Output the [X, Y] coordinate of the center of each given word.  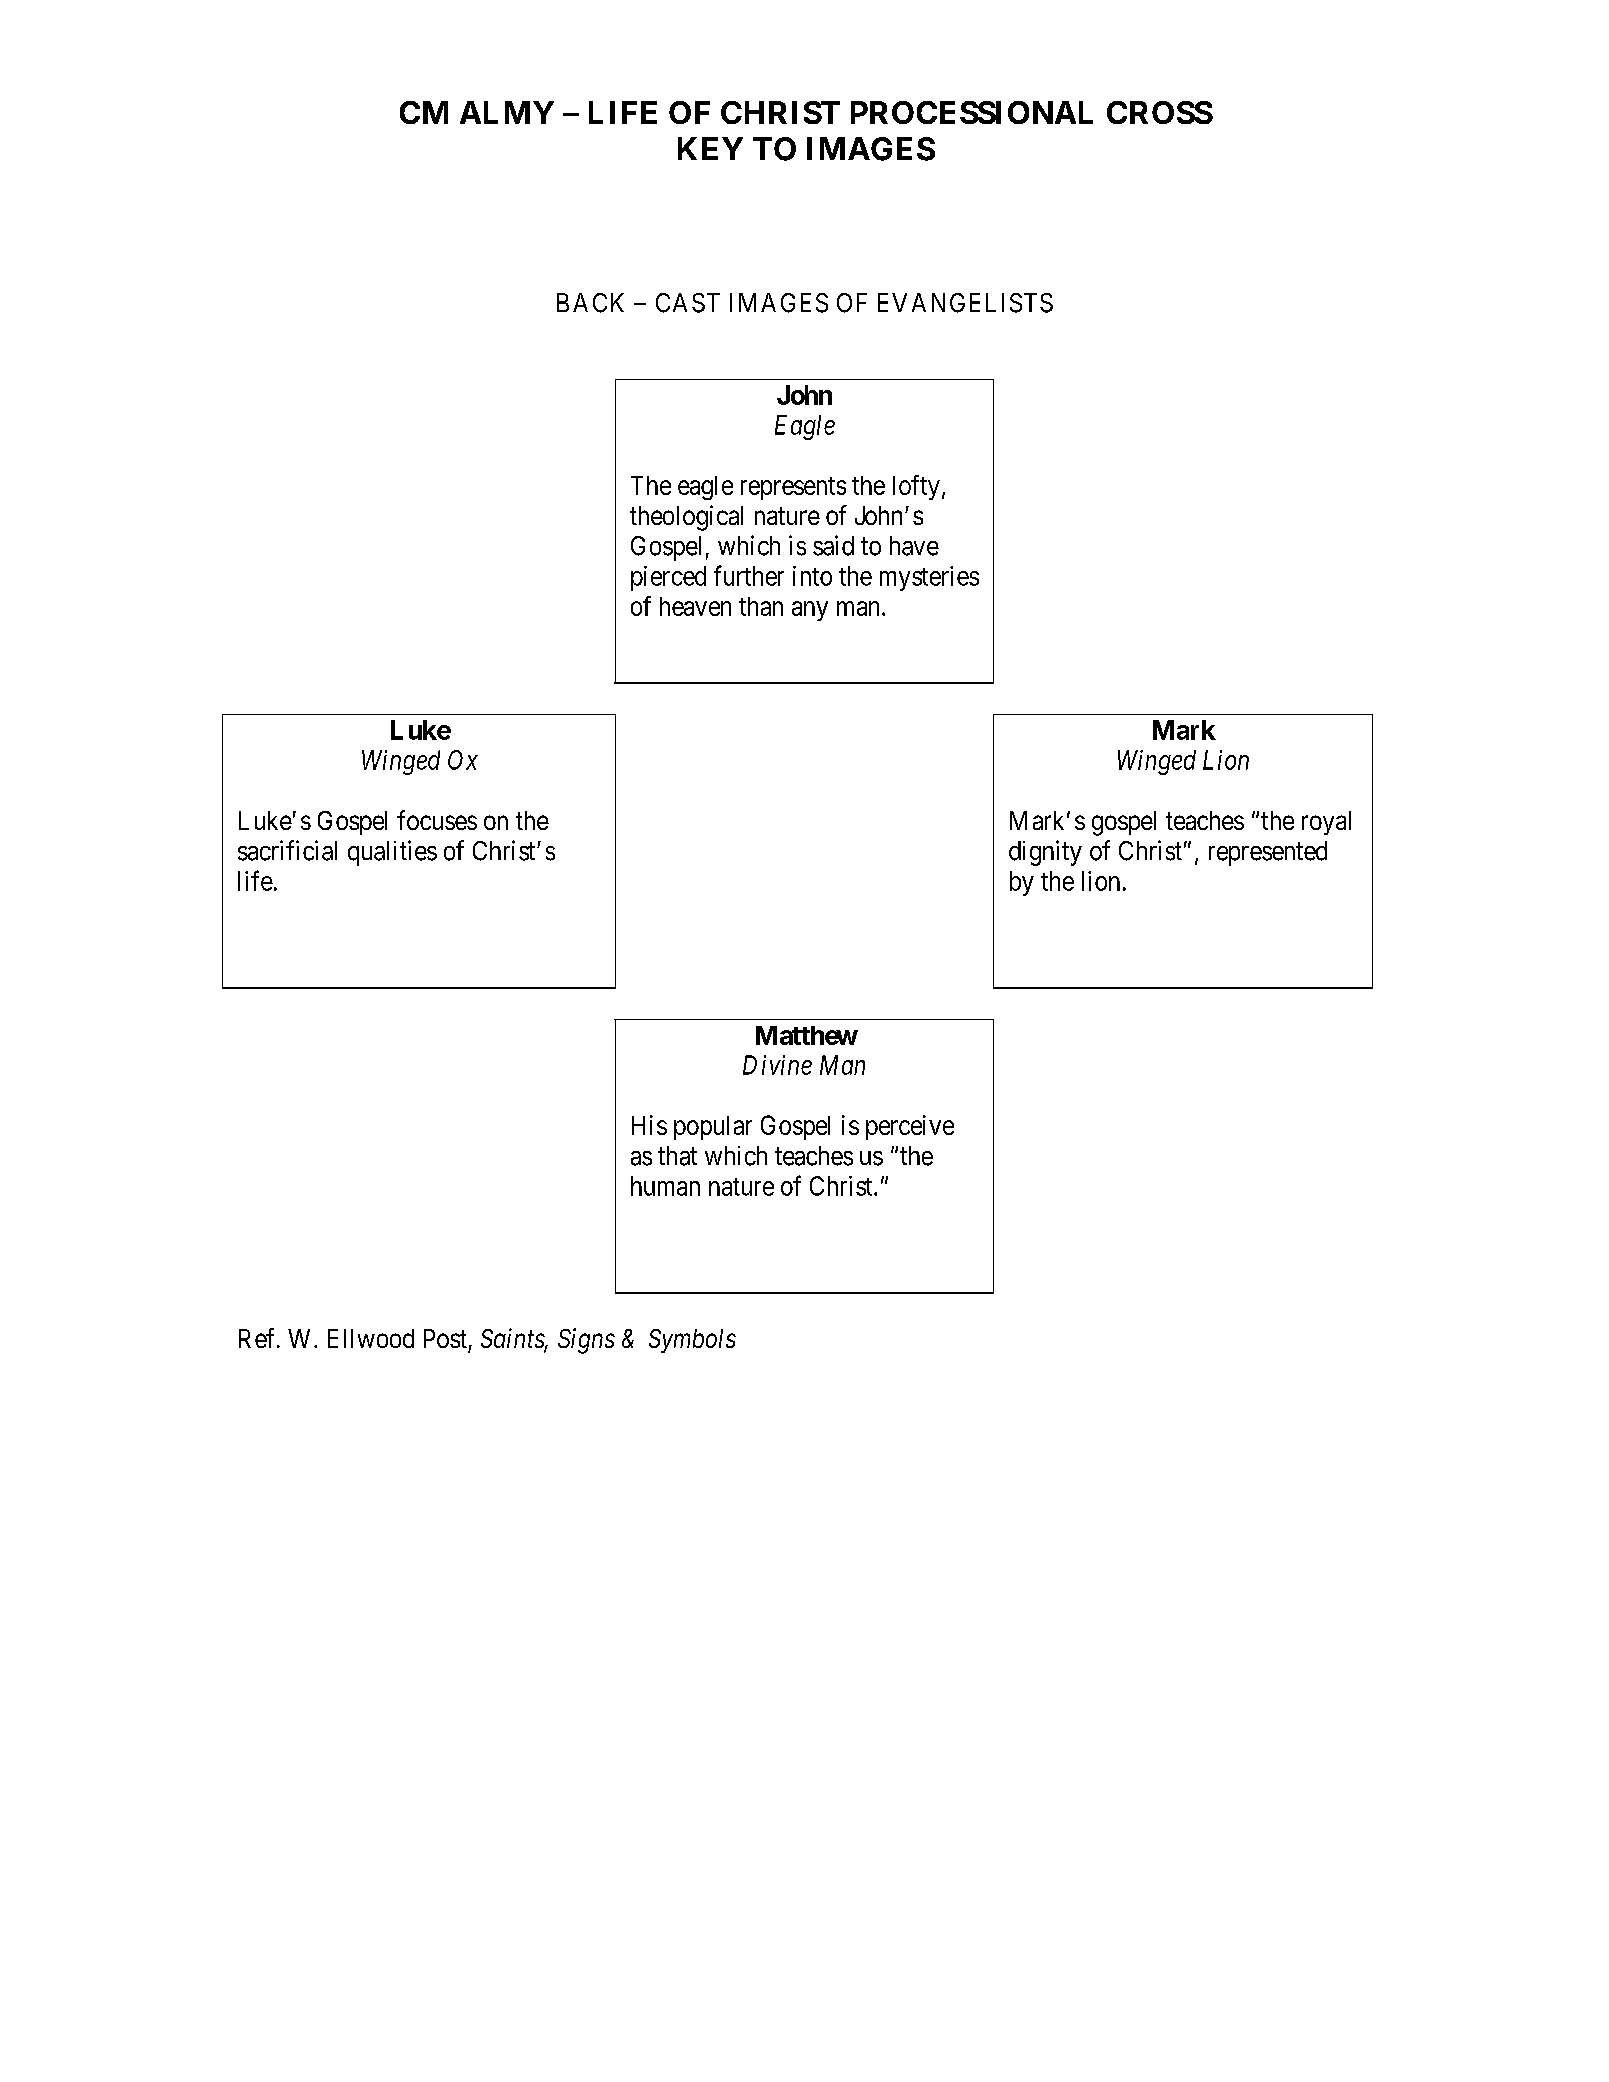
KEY [710, 148]
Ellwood [371, 1338]
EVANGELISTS [965, 303]
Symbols [692, 1341]
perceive [910, 1127]
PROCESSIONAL [972, 112]
